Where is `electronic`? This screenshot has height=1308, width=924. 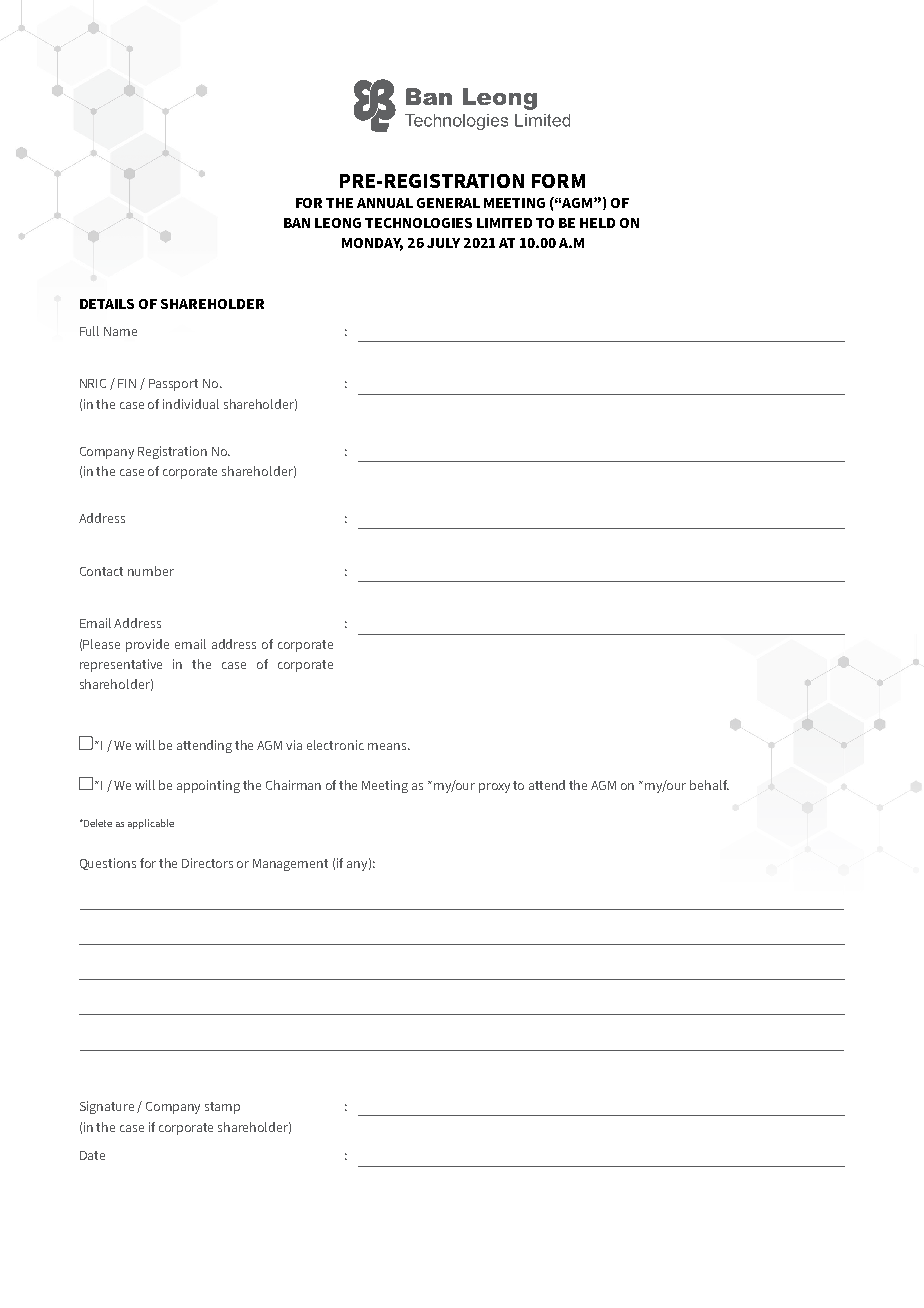 electronic is located at coordinates (335, 745).
